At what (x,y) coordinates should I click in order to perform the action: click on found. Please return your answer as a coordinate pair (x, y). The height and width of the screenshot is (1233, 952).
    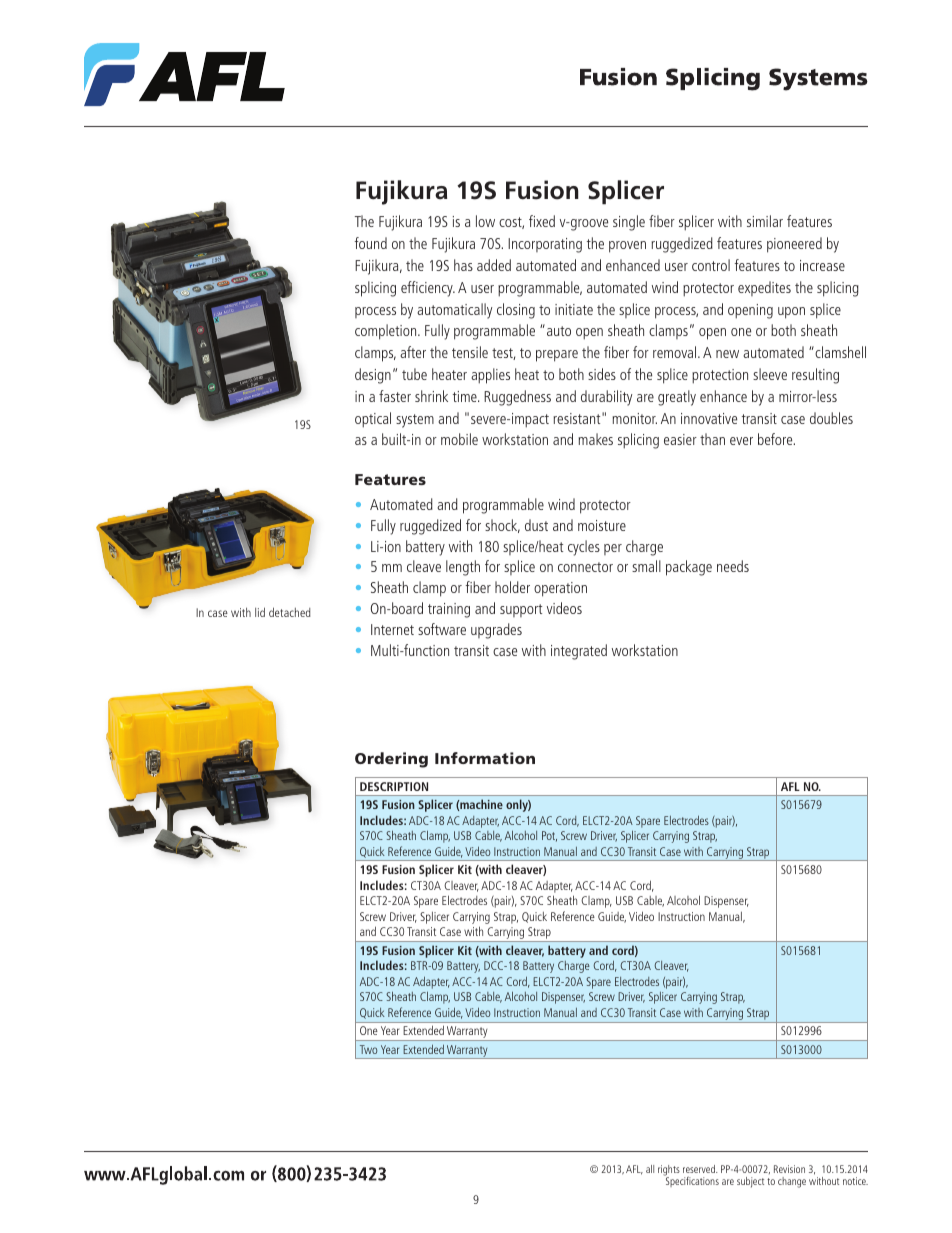
    Looking at the image, I should click on (370, 243).
